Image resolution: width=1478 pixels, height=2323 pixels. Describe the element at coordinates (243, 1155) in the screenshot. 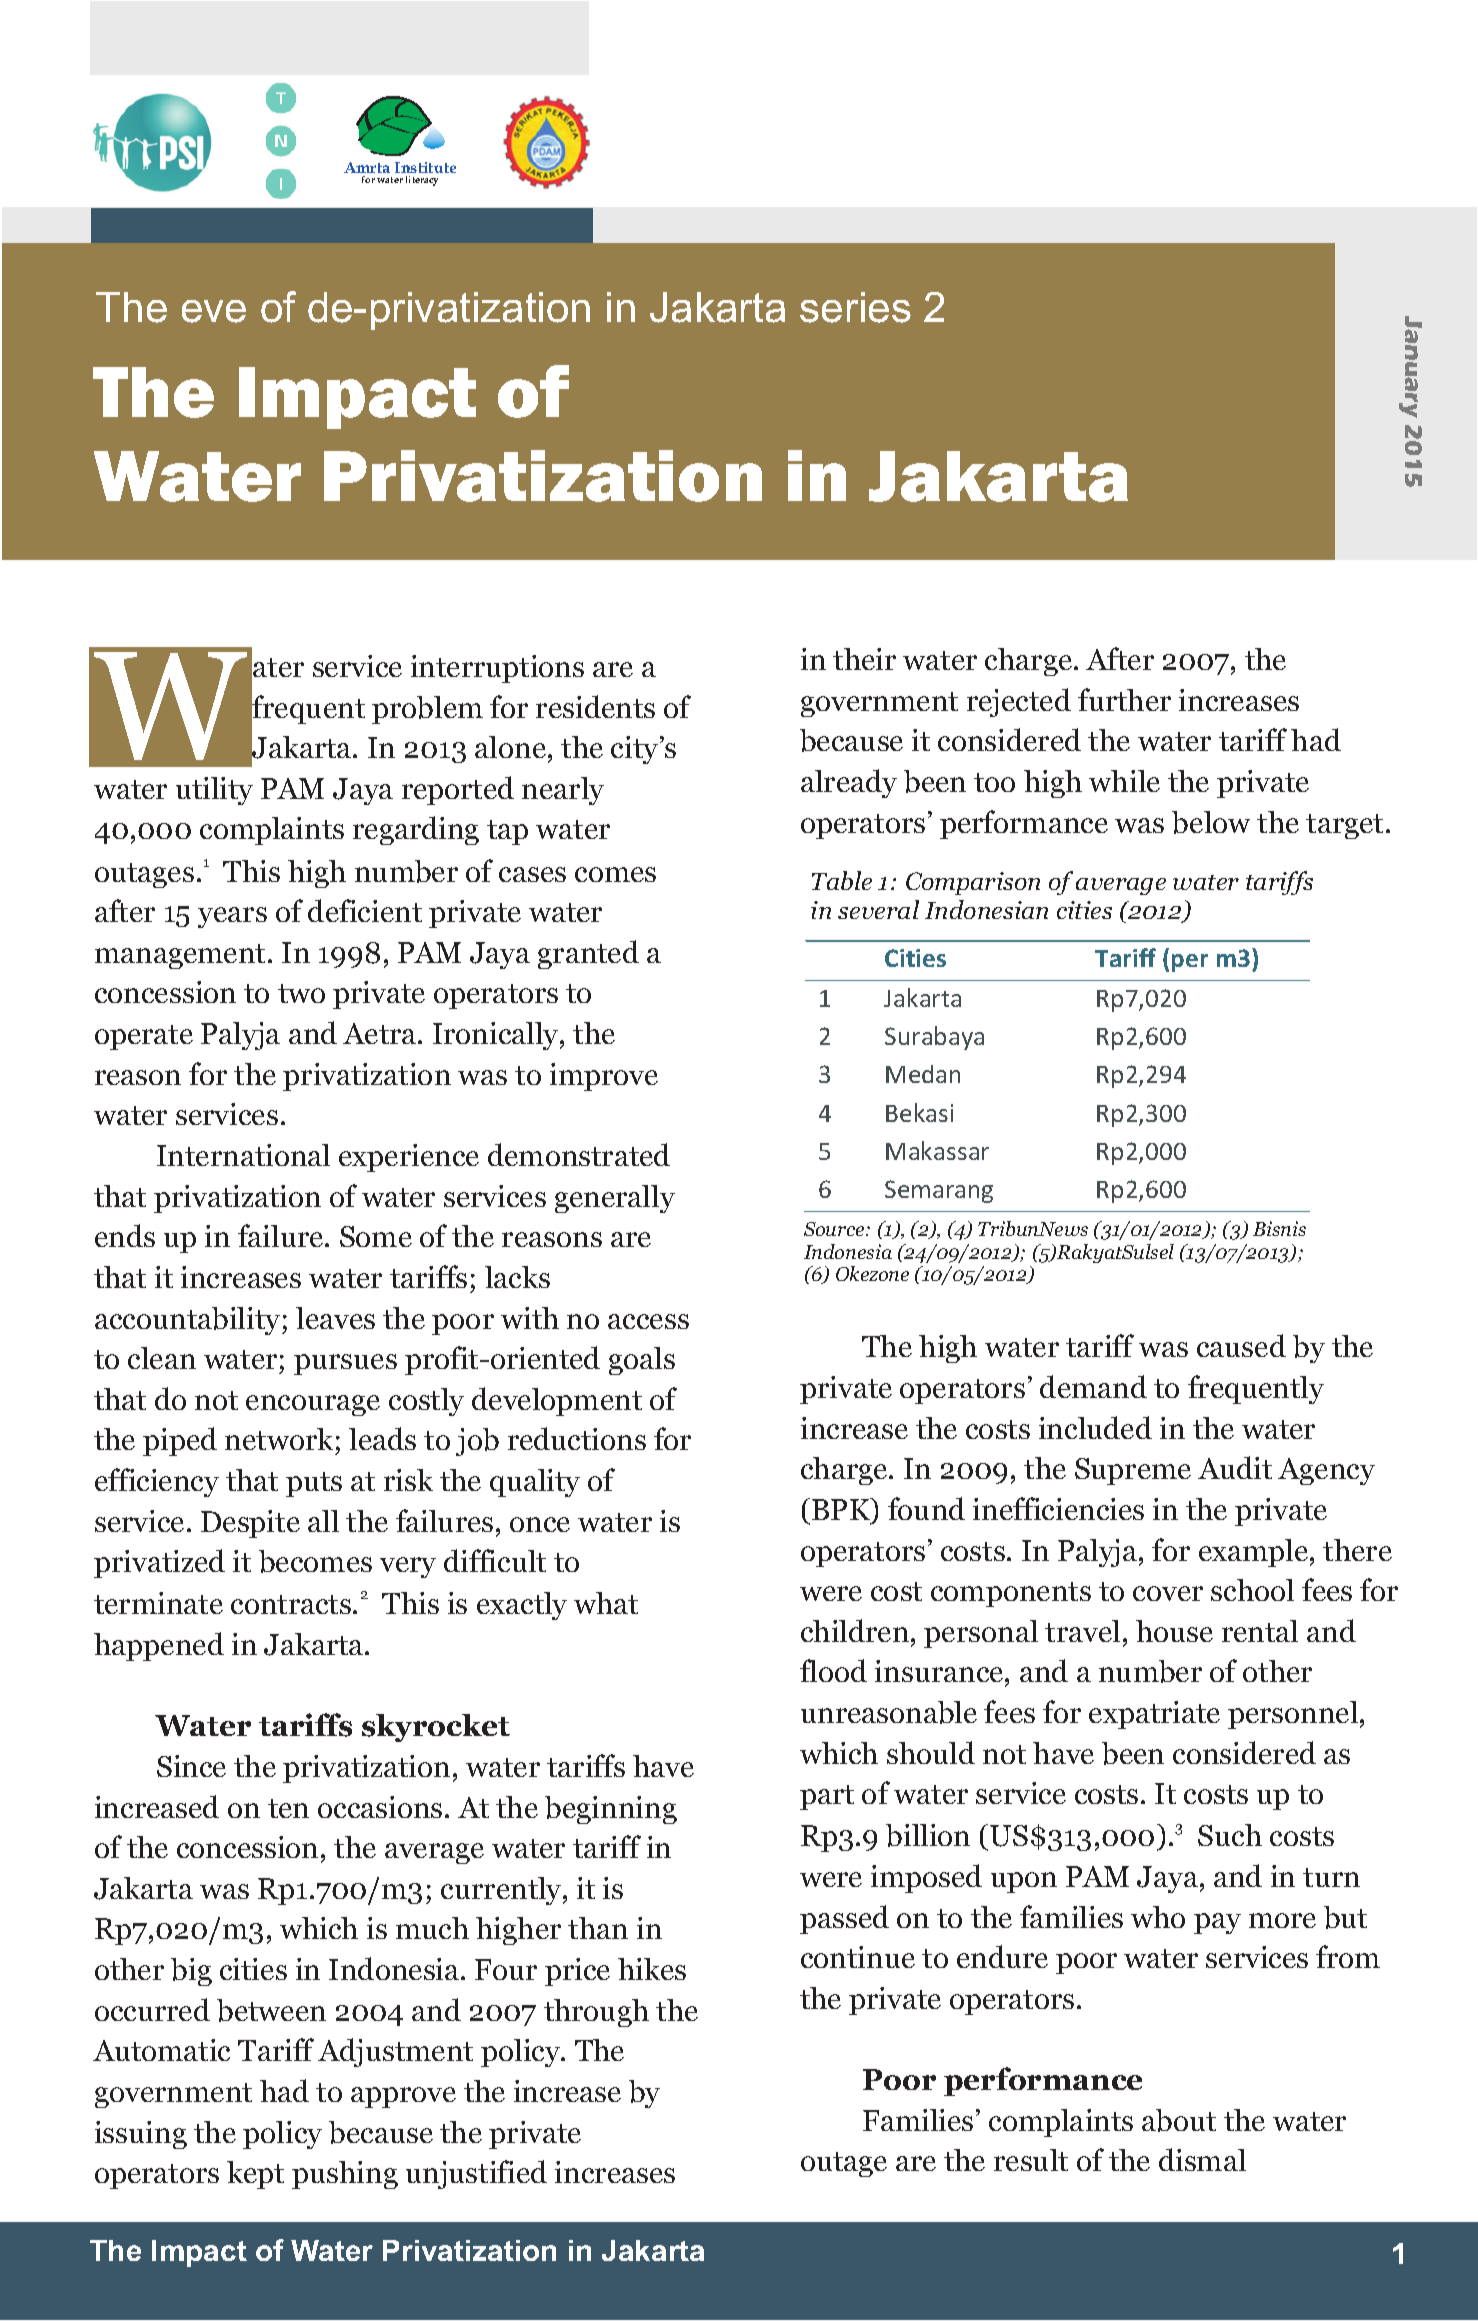

I see `International` at that location.
